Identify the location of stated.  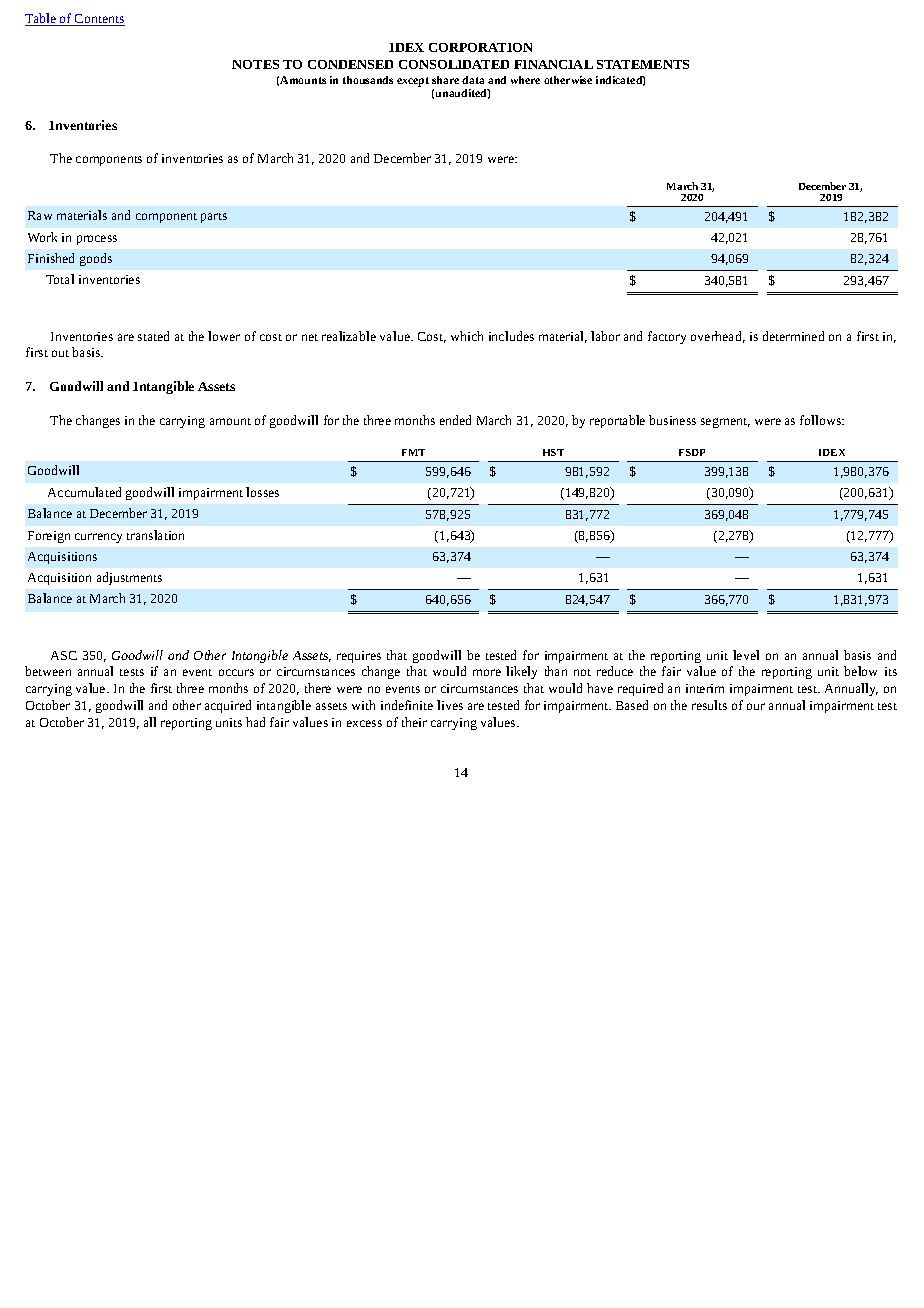
(153, 336).
